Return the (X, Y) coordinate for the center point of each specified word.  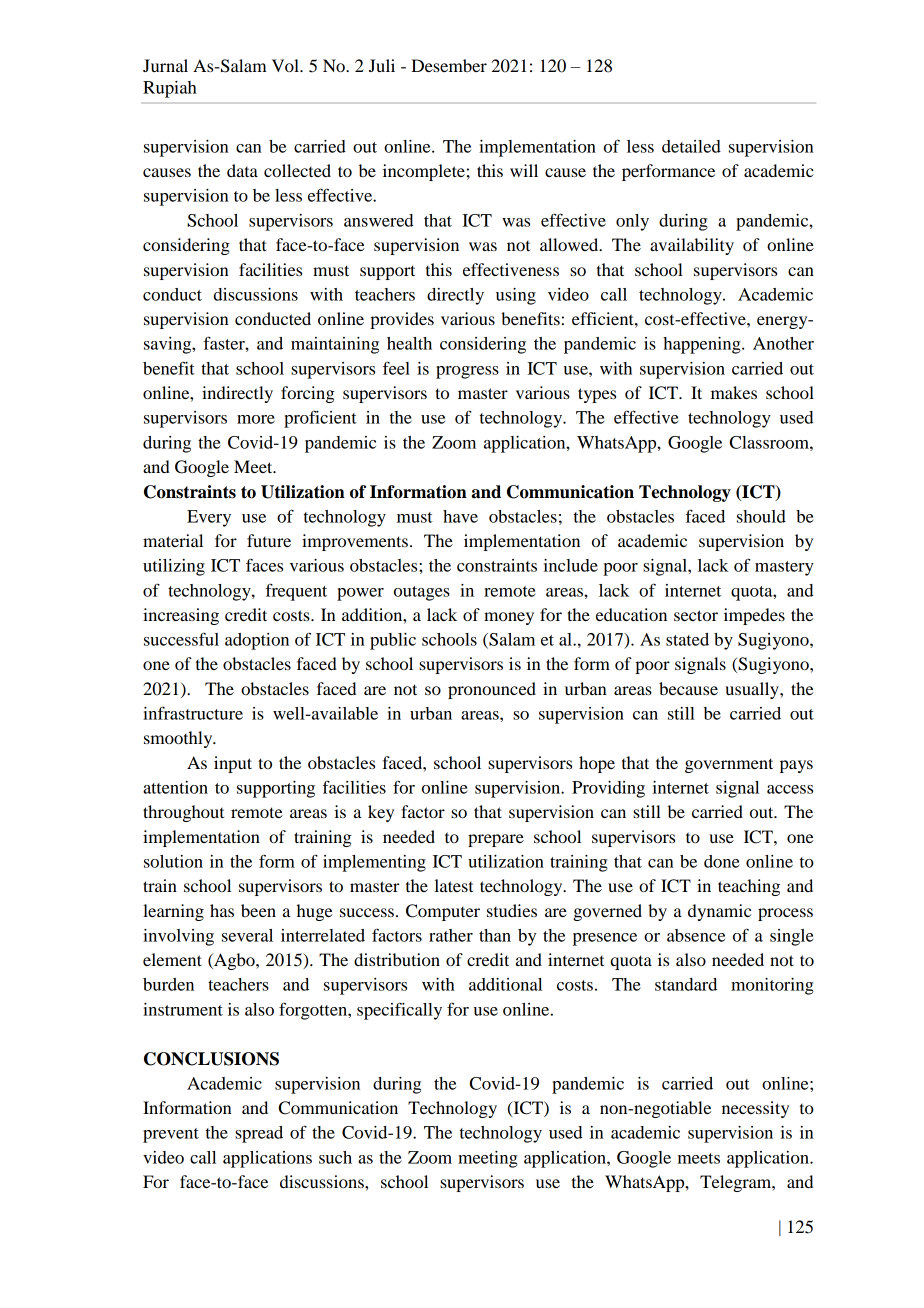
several (247, 935)
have (460, 516)
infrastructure (193, 713)
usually (753, 690)
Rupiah (170, 89)
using (516, 296)
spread (259, 1134)
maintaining (335, 345)
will (524, 170)
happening (703, 345)
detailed (691, 146)
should (761, 516)
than (495, 935)
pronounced (492, 690)
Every (209, 518)
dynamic (719, 912)
